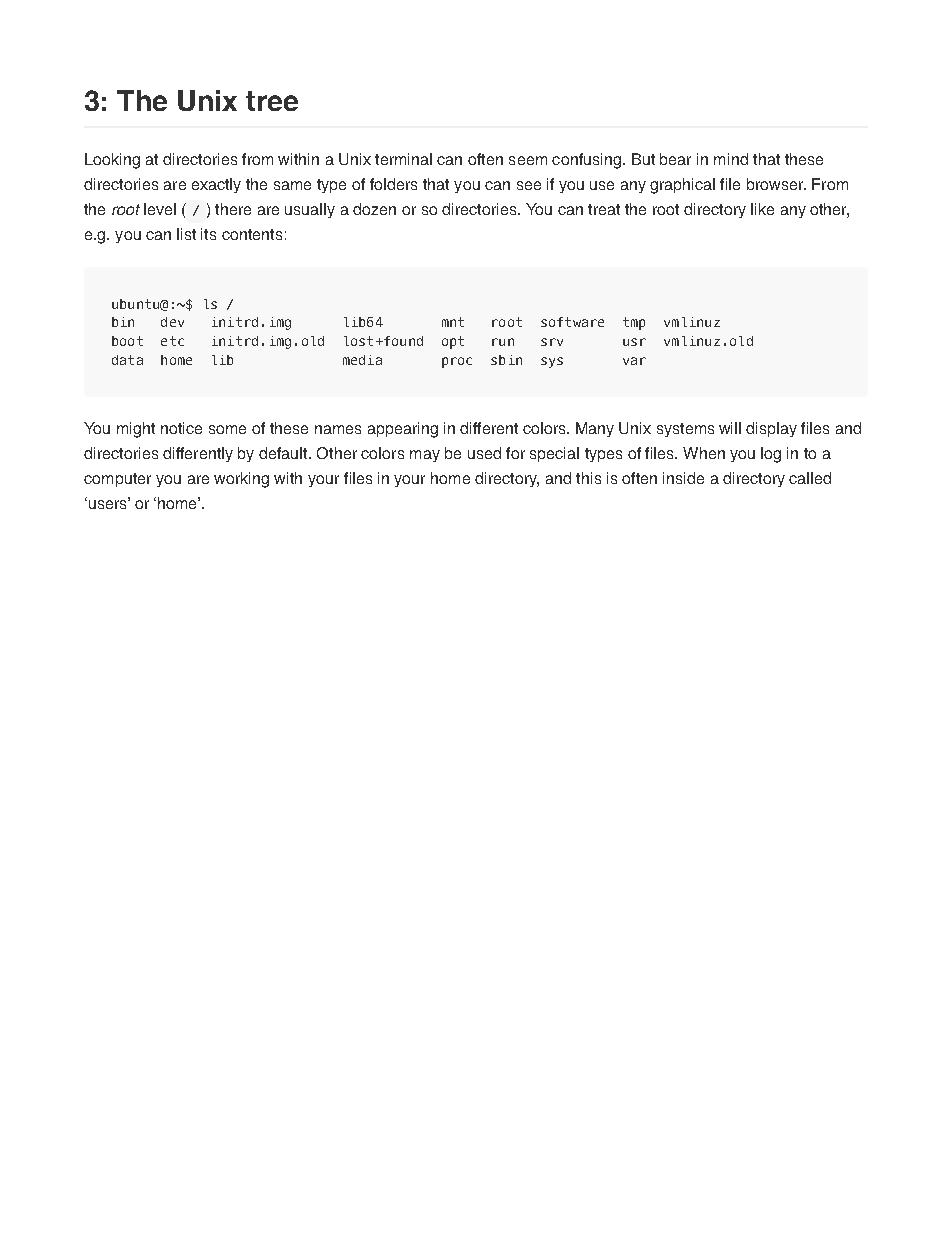 Image resolution: width=952 pixels, height=1233 pixels. I want to click on will, so click(730, 428).
